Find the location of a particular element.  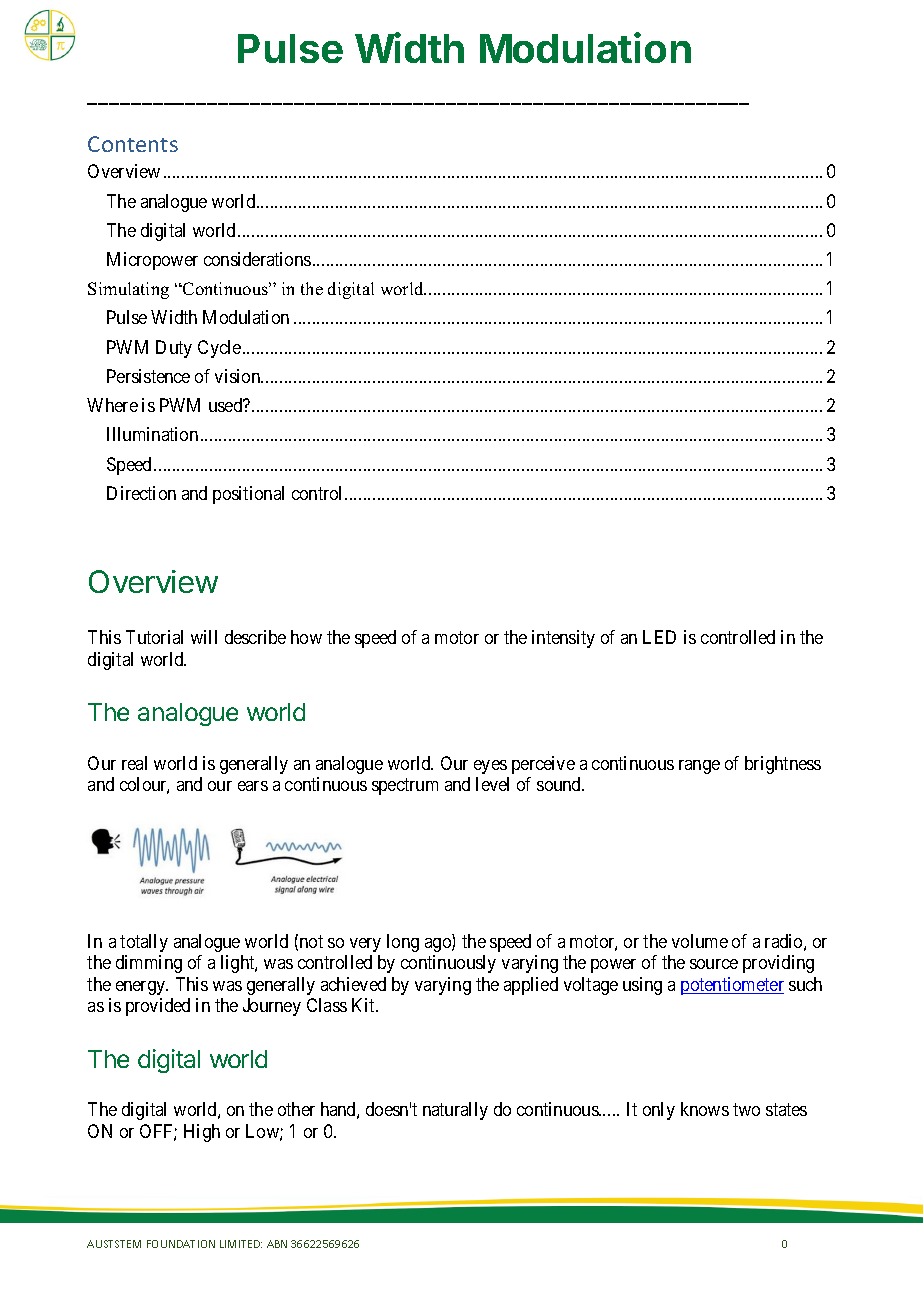

intensity is located at coordinates (563, 639).
